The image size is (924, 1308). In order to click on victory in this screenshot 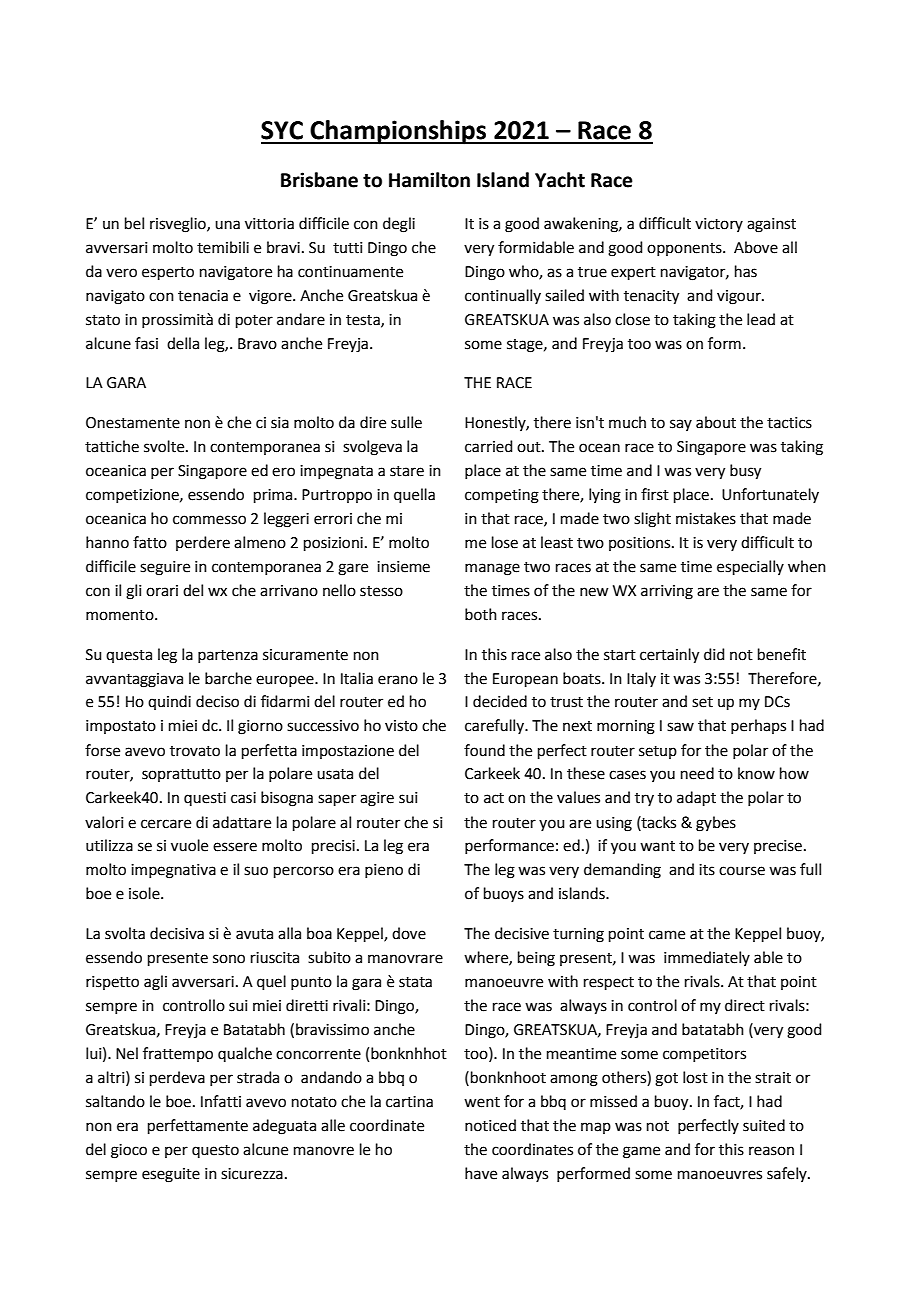, I will do `click(719, 225)`.
